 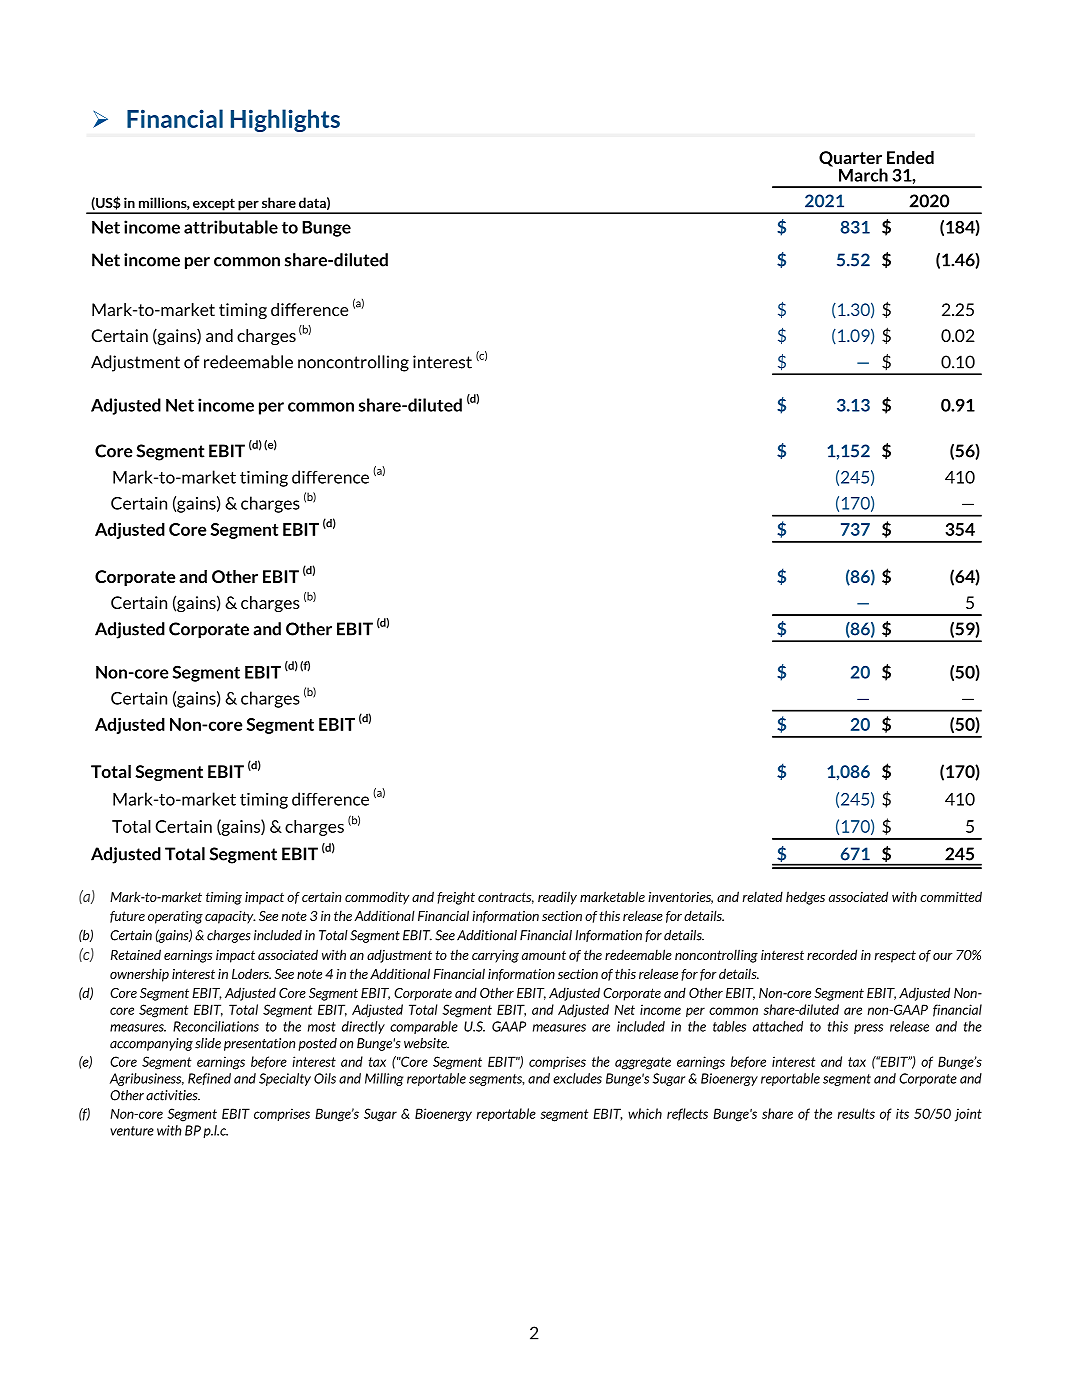 What do you see at coordinates (506, 898) in the screenshot?
I see `contracts` at bounding box center [506, 898].
